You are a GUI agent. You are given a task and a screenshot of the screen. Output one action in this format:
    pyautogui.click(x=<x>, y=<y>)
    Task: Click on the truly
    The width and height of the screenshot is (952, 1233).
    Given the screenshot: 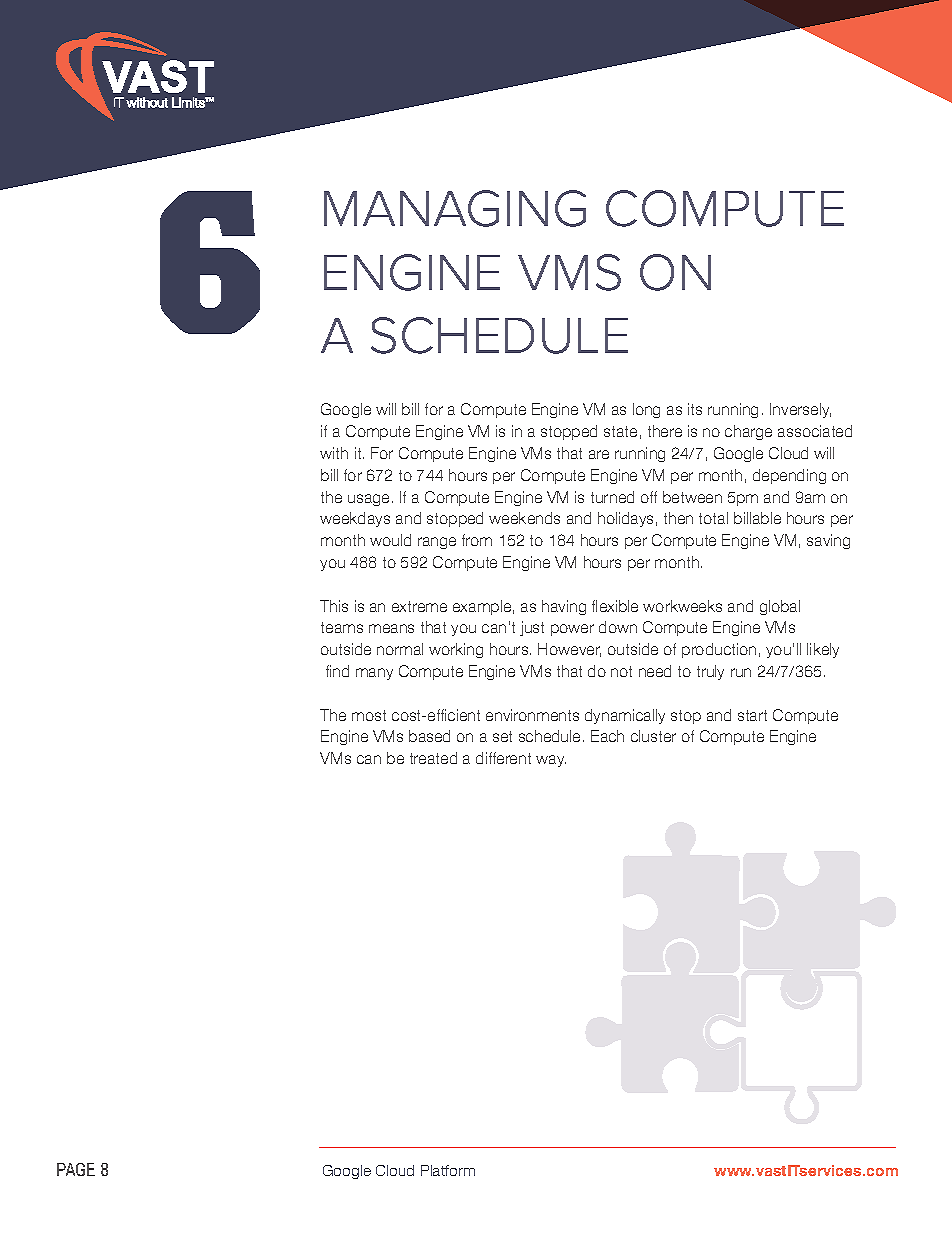 What is the action you would take?
    pyautogui.click(x=710, y=672)
